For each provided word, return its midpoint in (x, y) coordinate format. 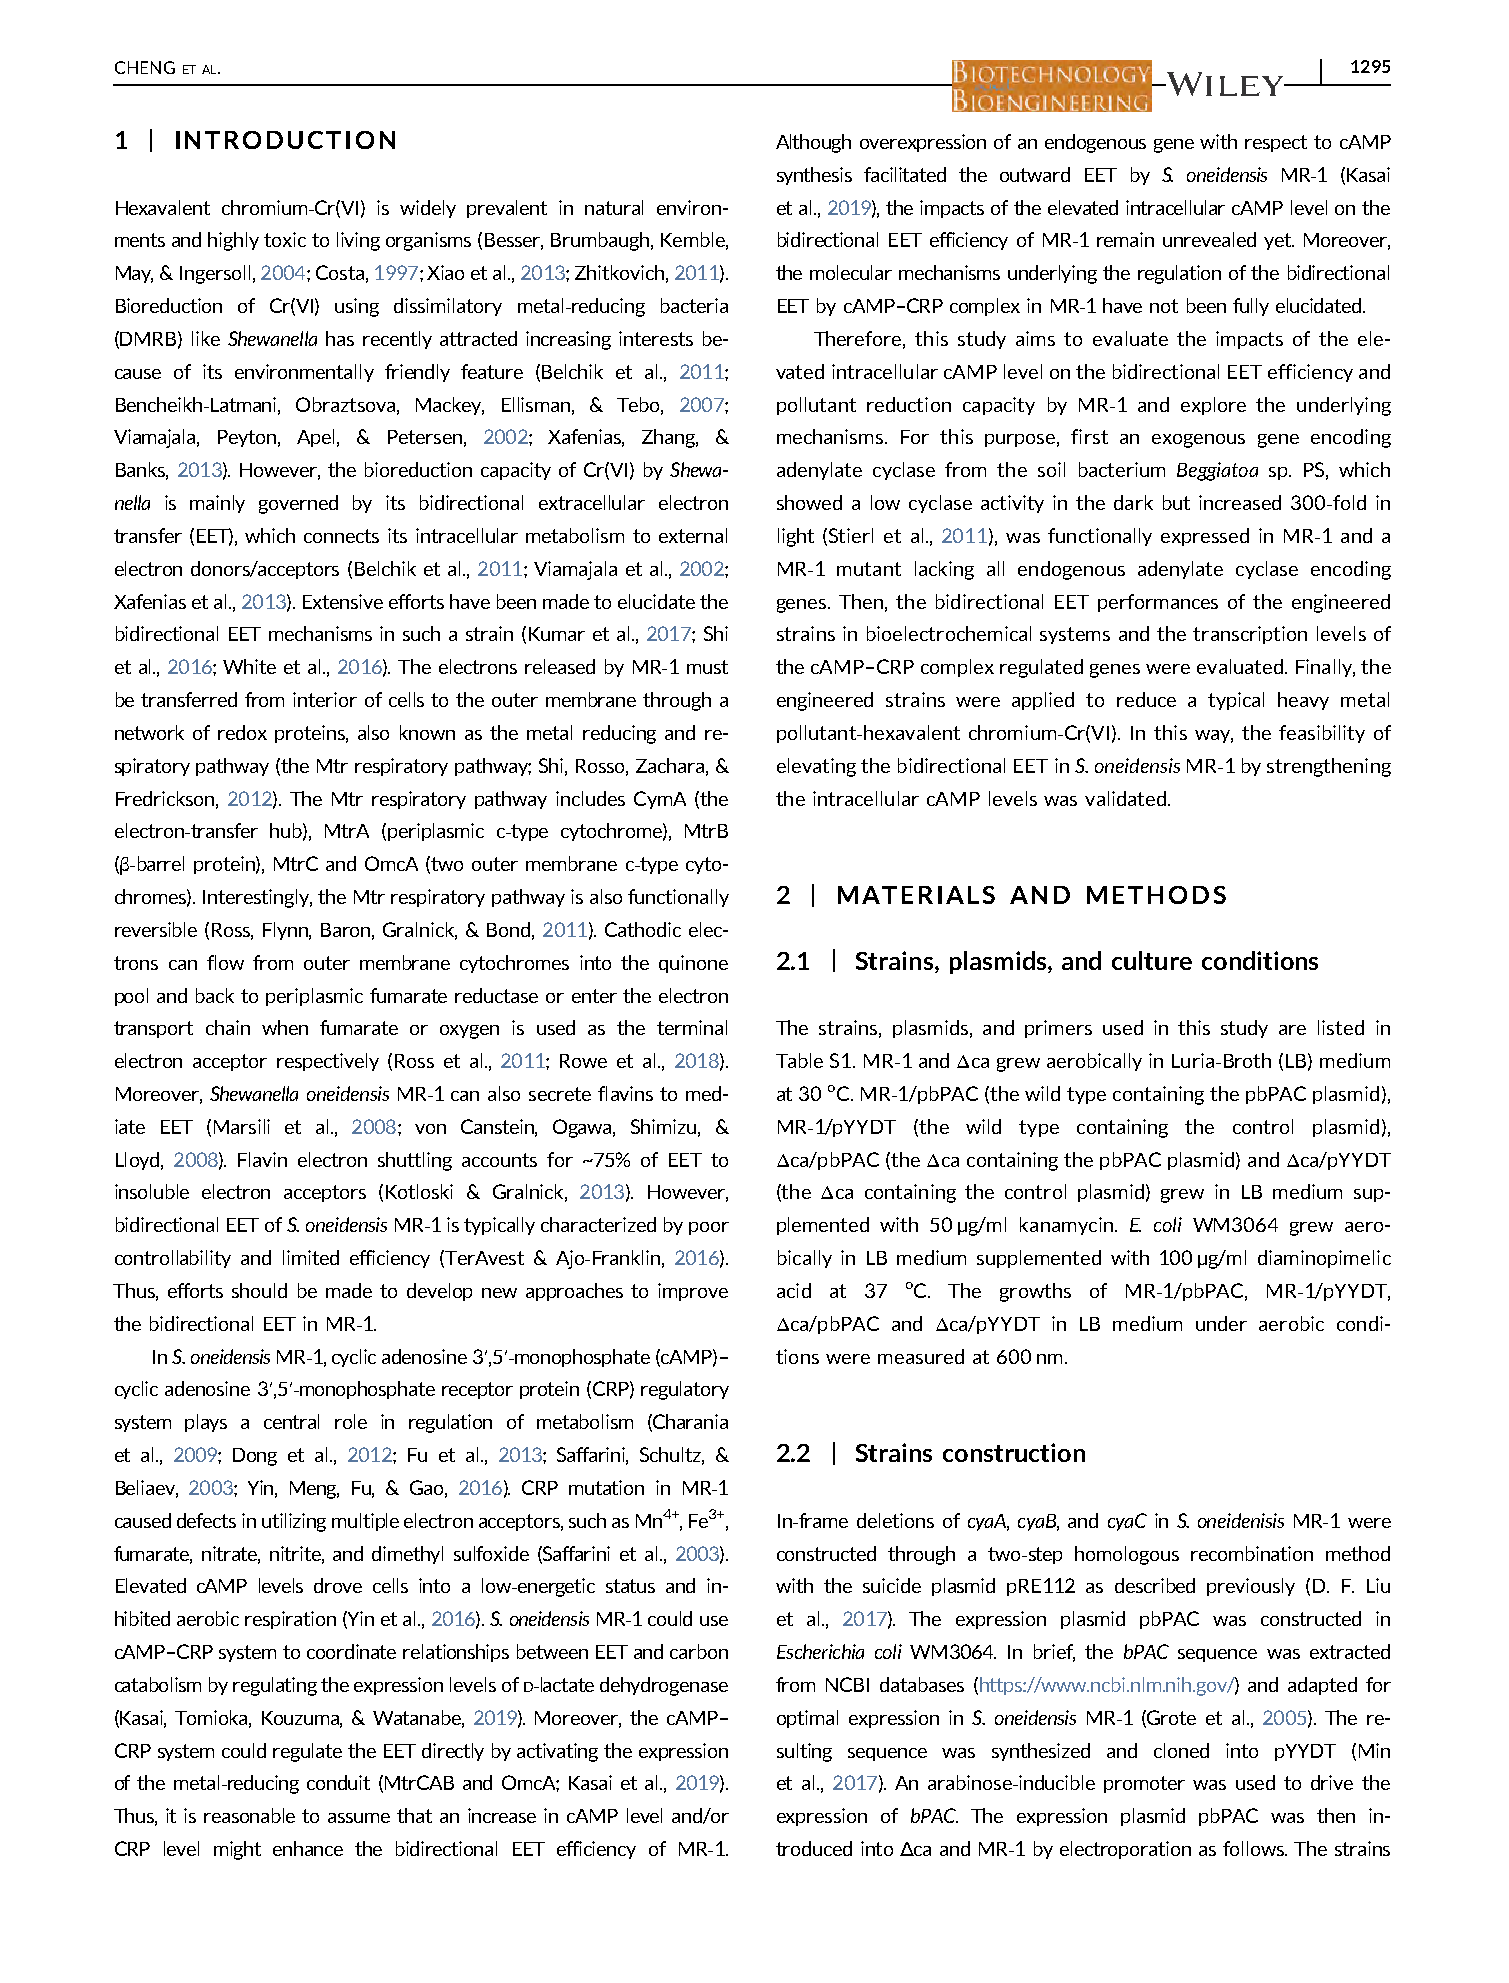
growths (1035, 1292)
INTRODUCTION (285, 140)
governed (298, 504)
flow (225, 962)
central (291, 1421)
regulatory (685, 1390)
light (796, 537)
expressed (1205, 537)
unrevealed (1209, 239)
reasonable (249, 1815)
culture (1152, 960)
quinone (693, 964)
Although (813, 143)
